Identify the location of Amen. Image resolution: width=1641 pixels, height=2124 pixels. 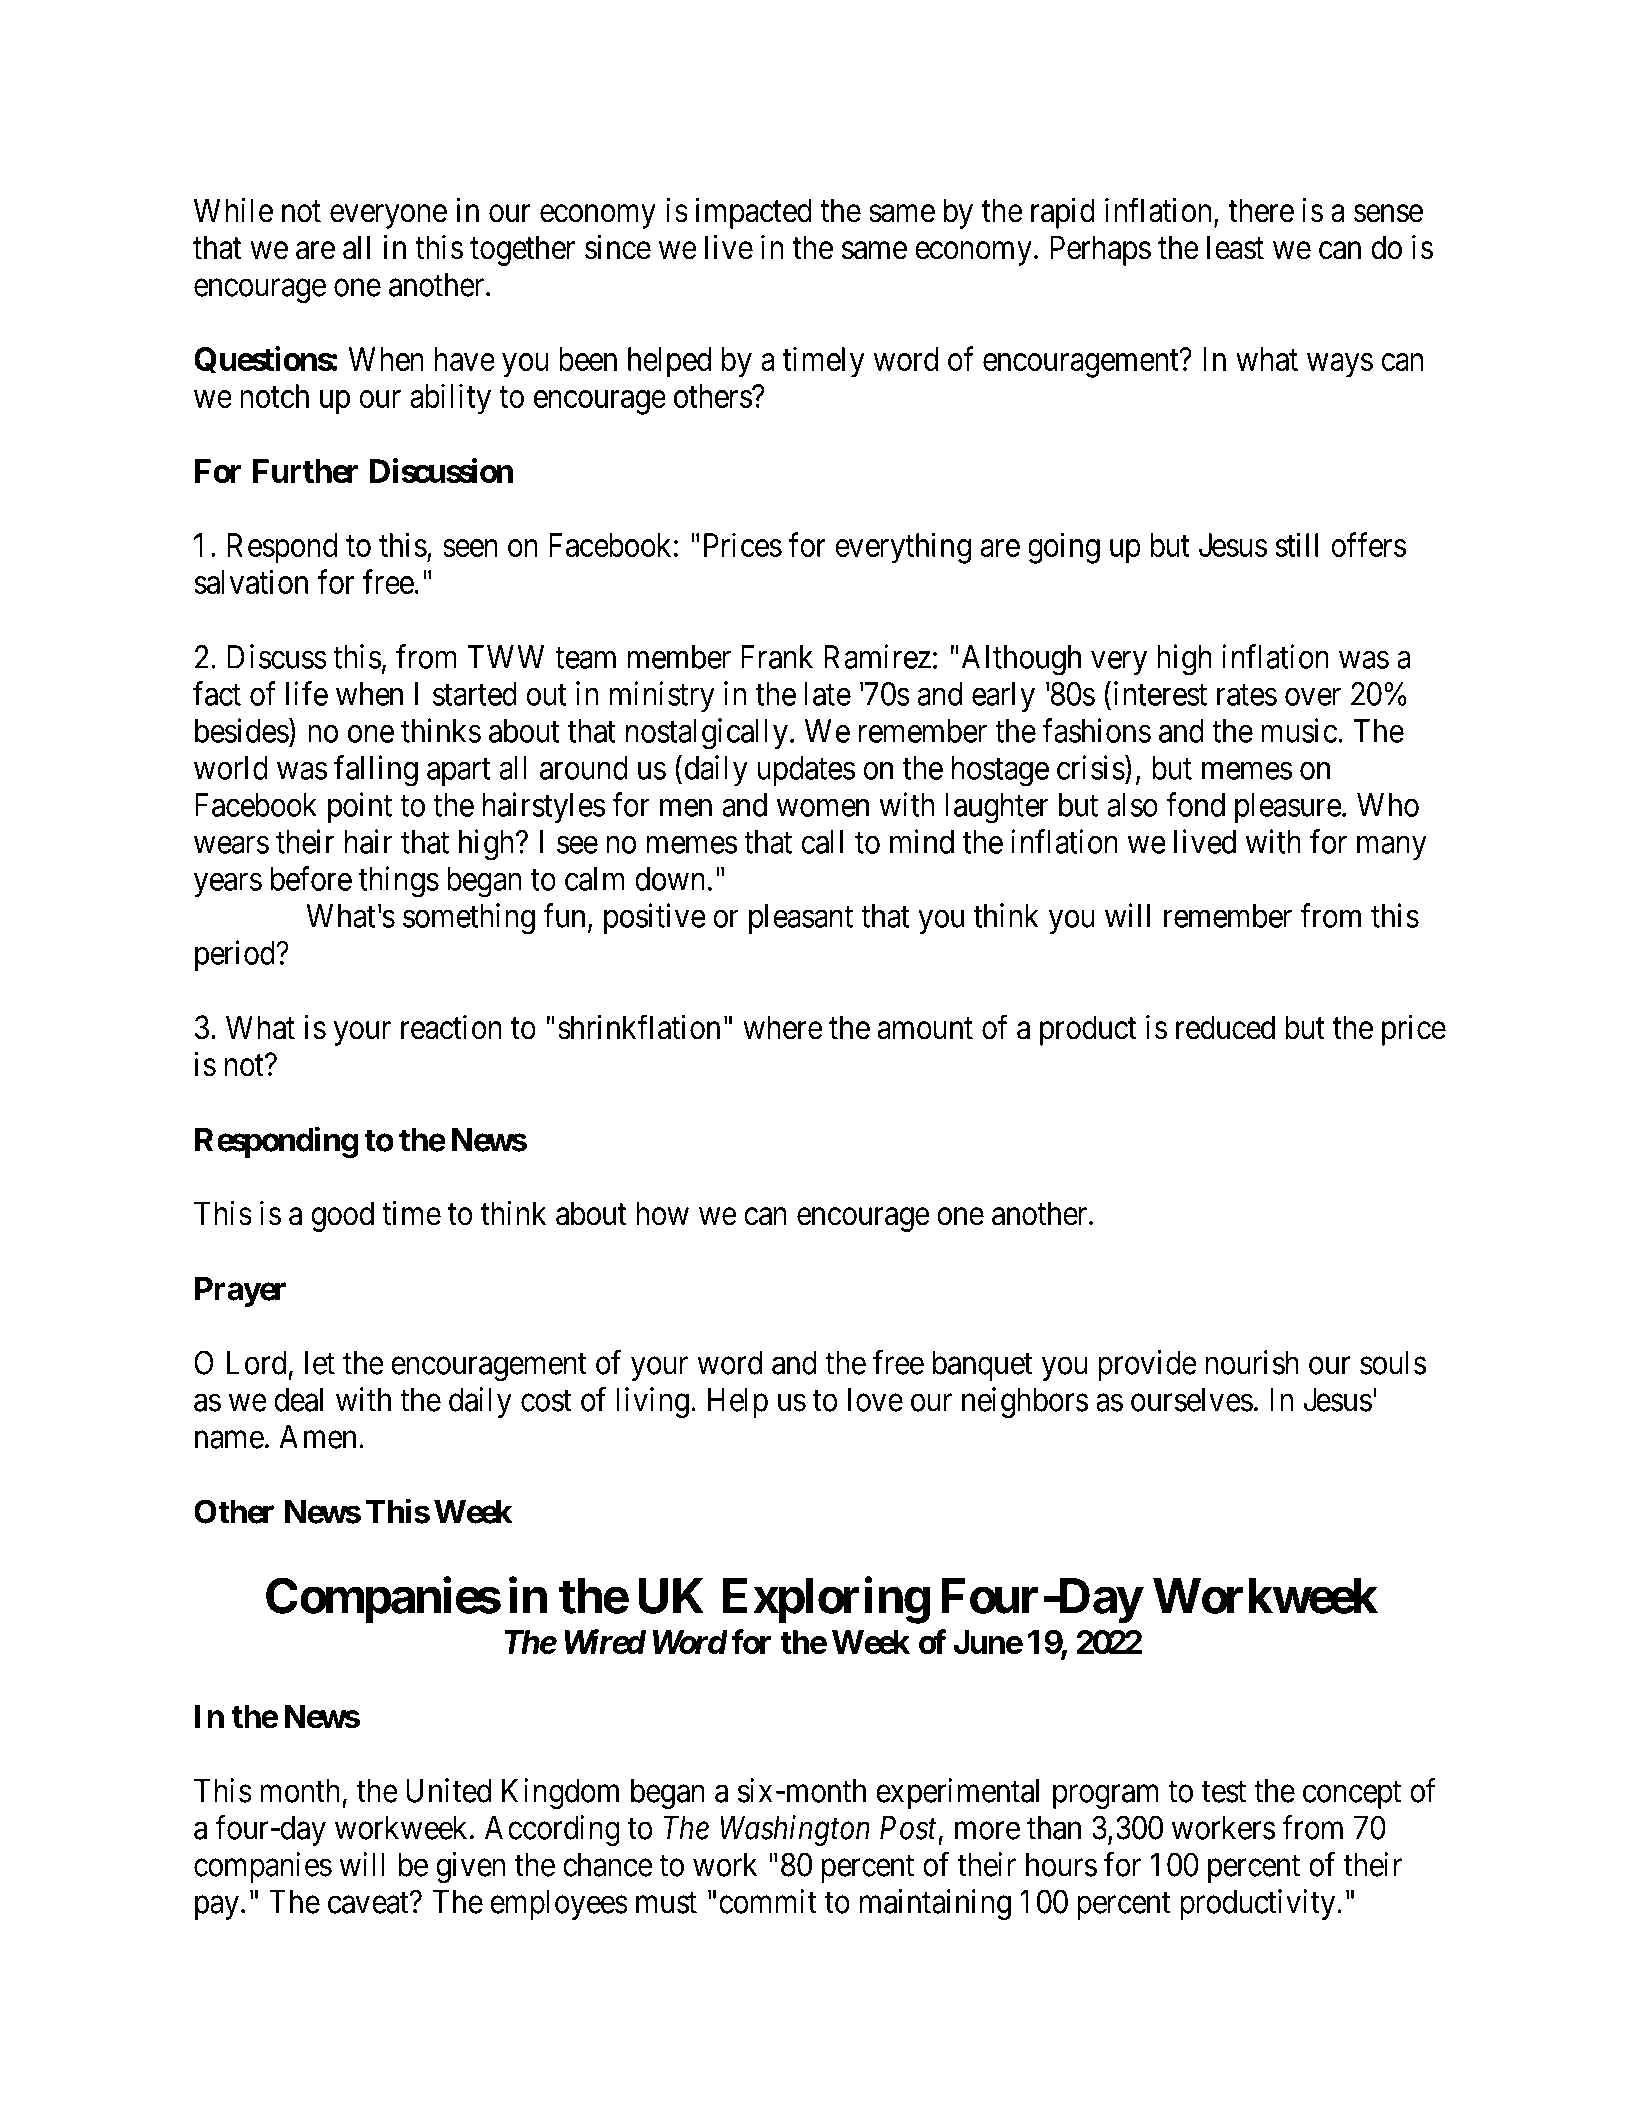
(317, 1437).
